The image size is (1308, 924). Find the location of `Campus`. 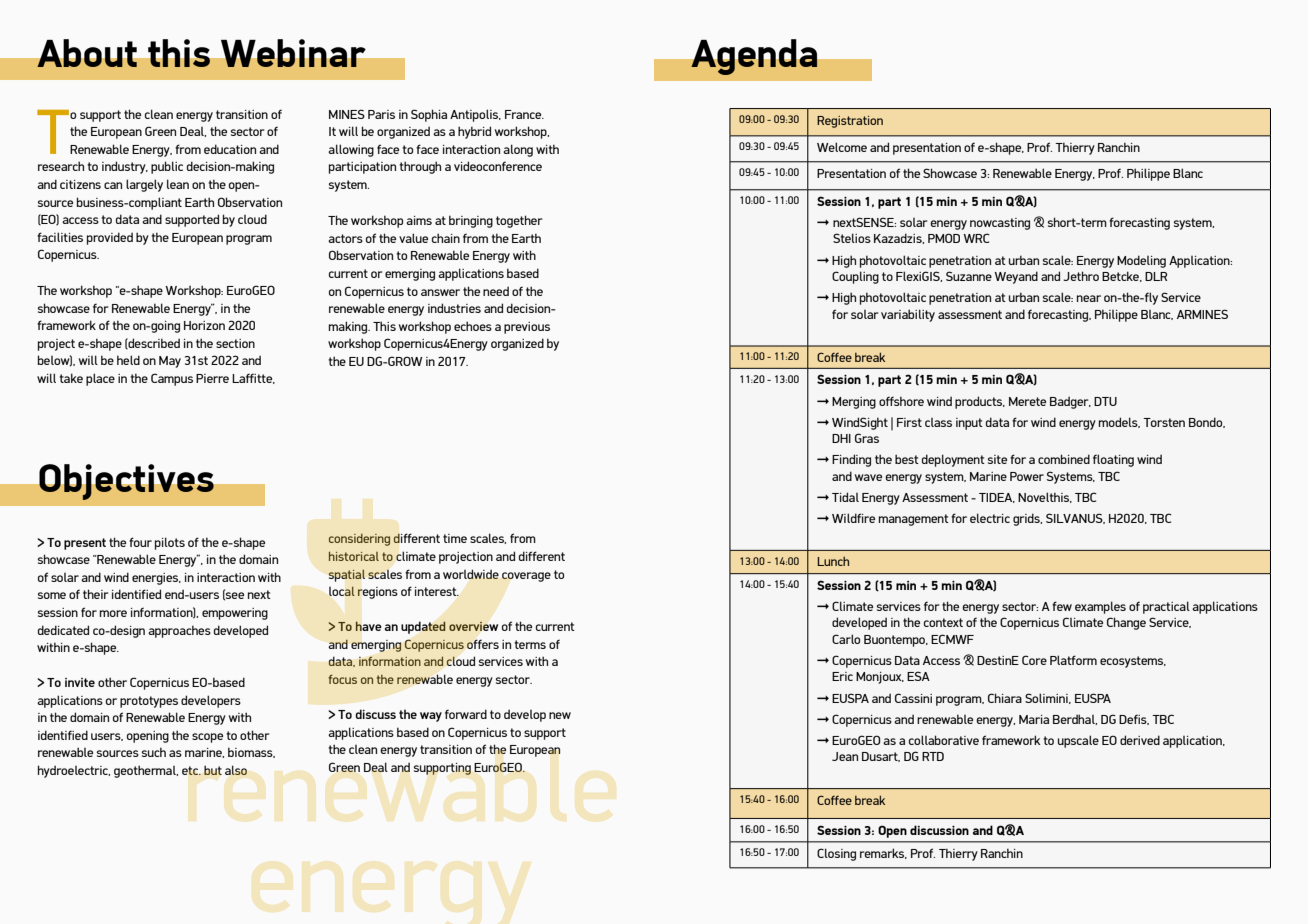

Campus is located at coordinates (172, 379).
